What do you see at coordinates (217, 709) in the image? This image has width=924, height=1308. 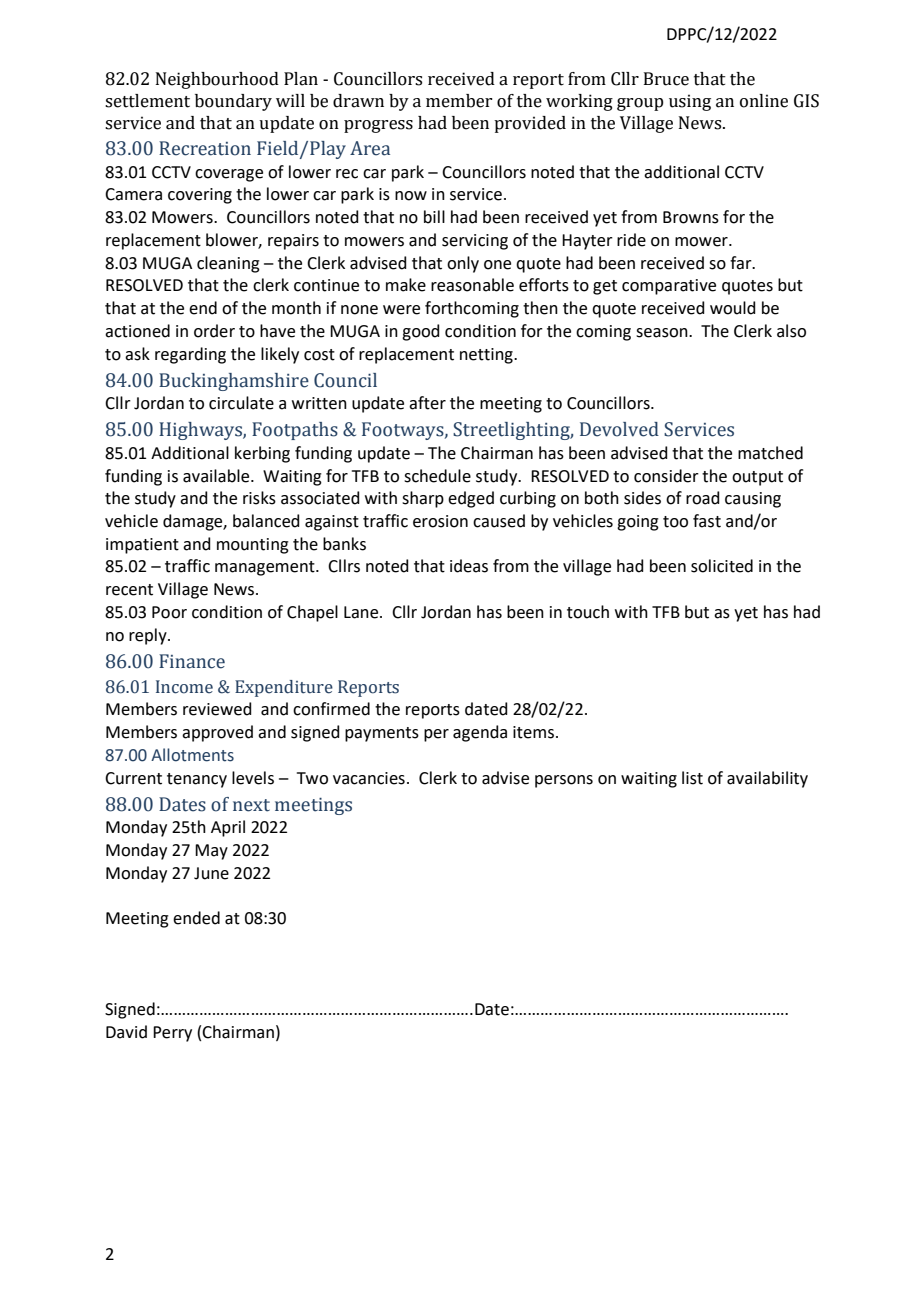 I see `reviewed` at bounding box center [217, 709].
